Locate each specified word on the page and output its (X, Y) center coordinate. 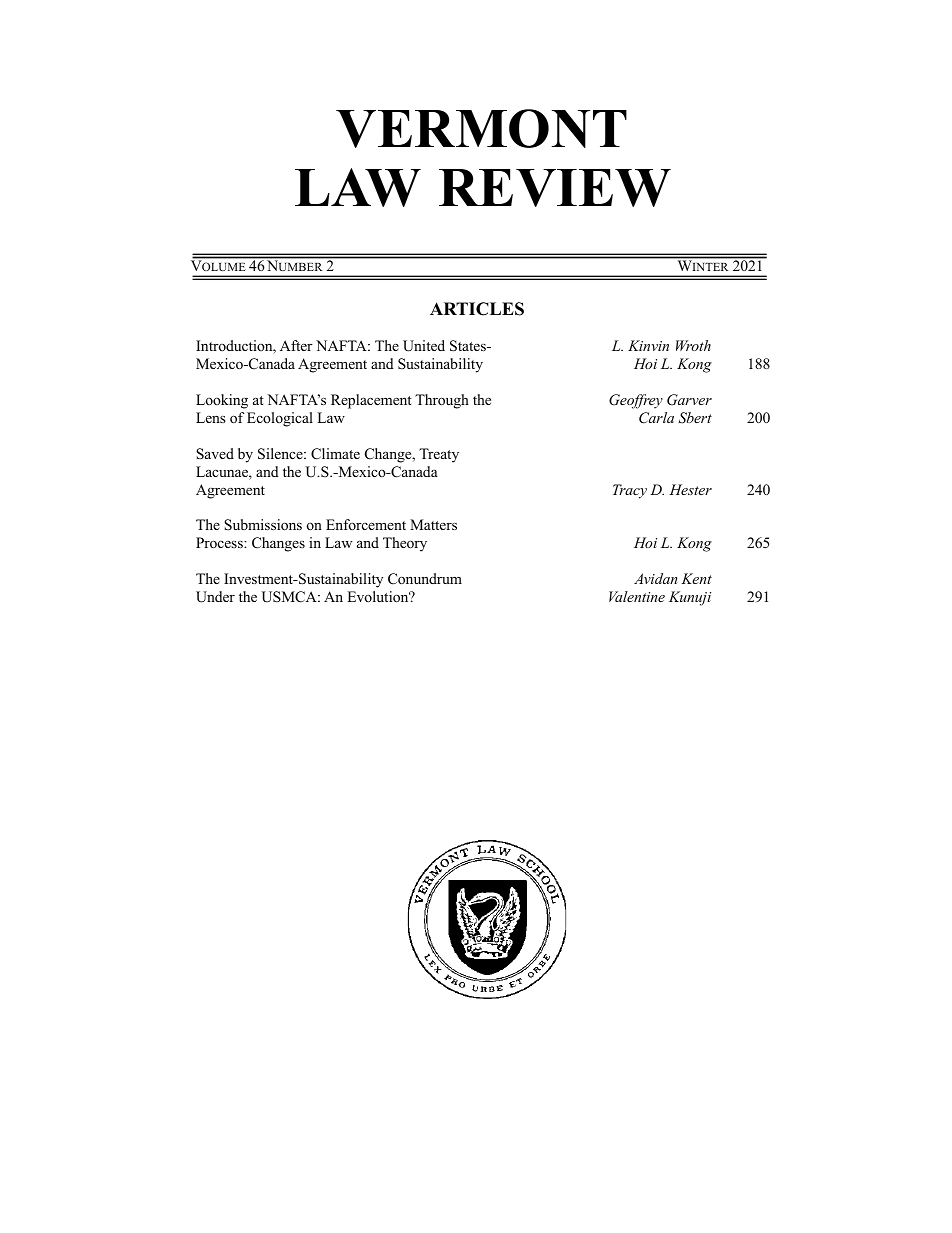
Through (442, 401)
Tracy (630, 491)
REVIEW (555, 188)
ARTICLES (477, 309)
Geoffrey (636, 401)
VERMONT (481, 128)
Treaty (439, 455)
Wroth (693, 345)
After (296, 345)
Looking (222, 401)
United (424, 346)
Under (215, 597)
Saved (215, 454)
